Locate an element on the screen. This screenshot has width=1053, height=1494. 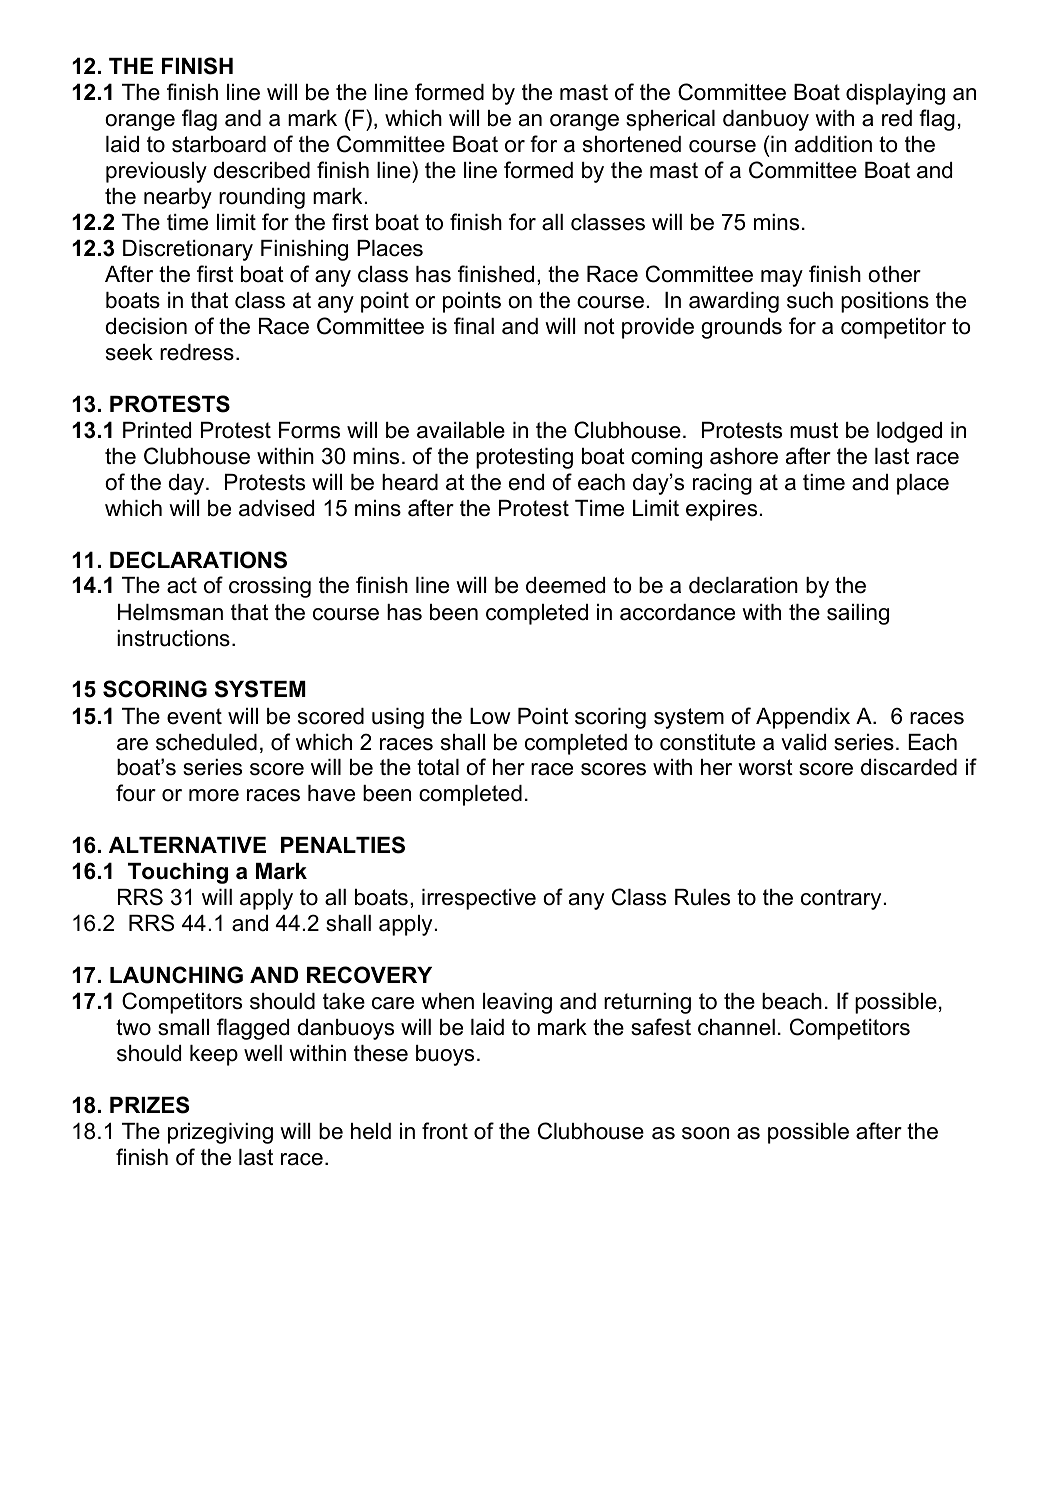
shortened is located at coordinates (632, 144).
